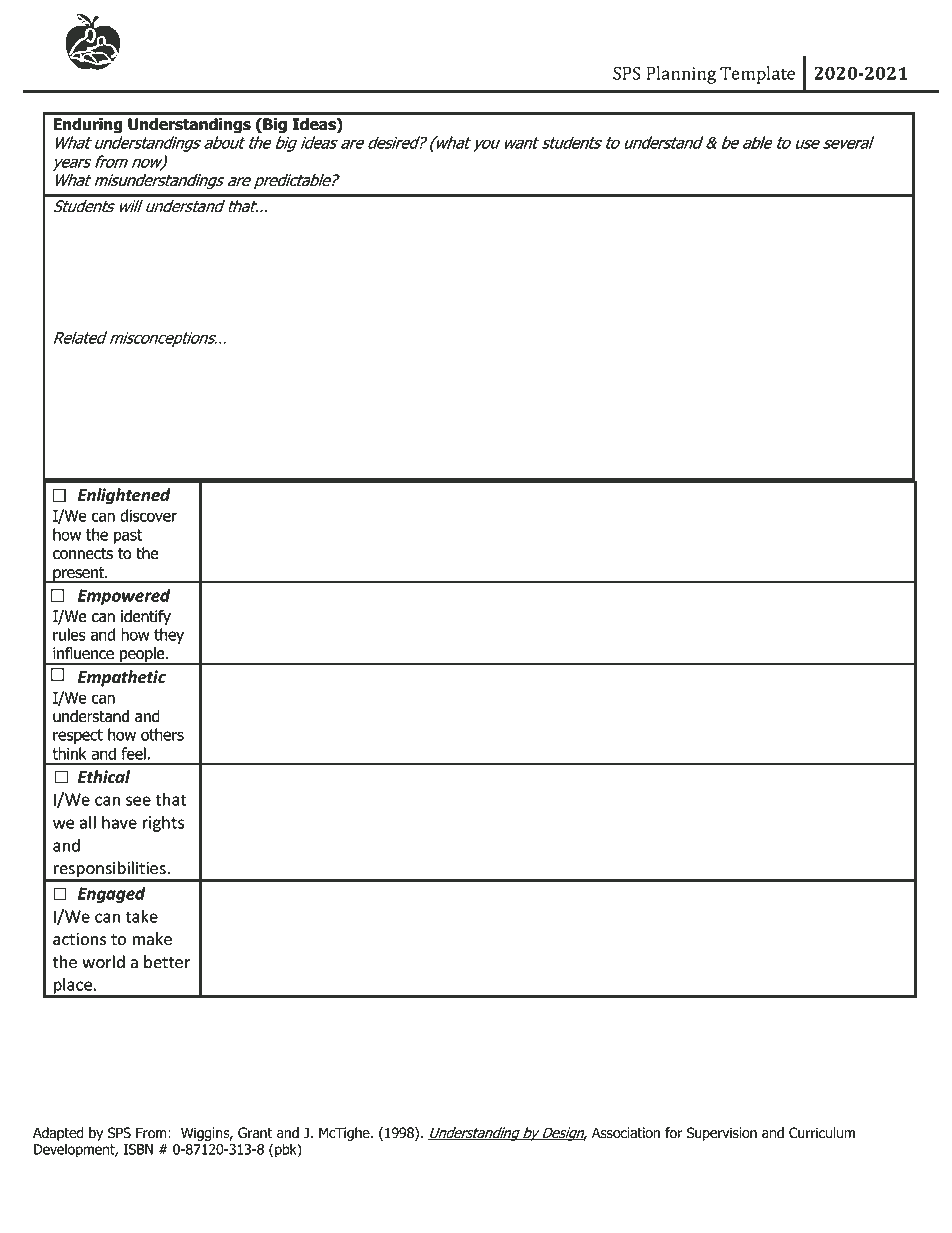 This screenshot has height=1233, width=952. What do you see at coordinates (146, 617) in the screenshot?
I see `identify` at bounding box center [146, 617].
